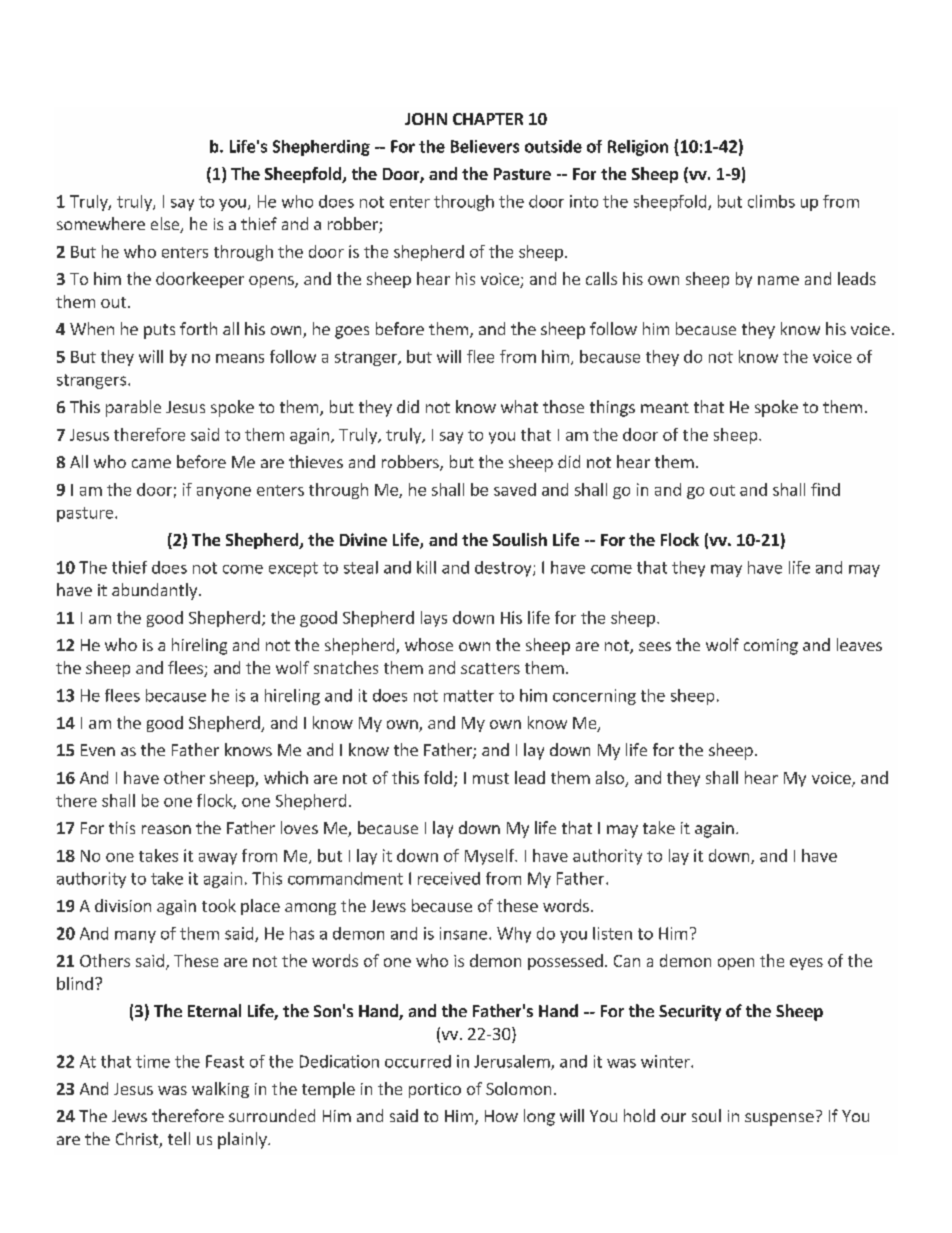  What do you see at coordinates (504, 569) in the image?
I see `destroy` at bounding box center [504, 569].
